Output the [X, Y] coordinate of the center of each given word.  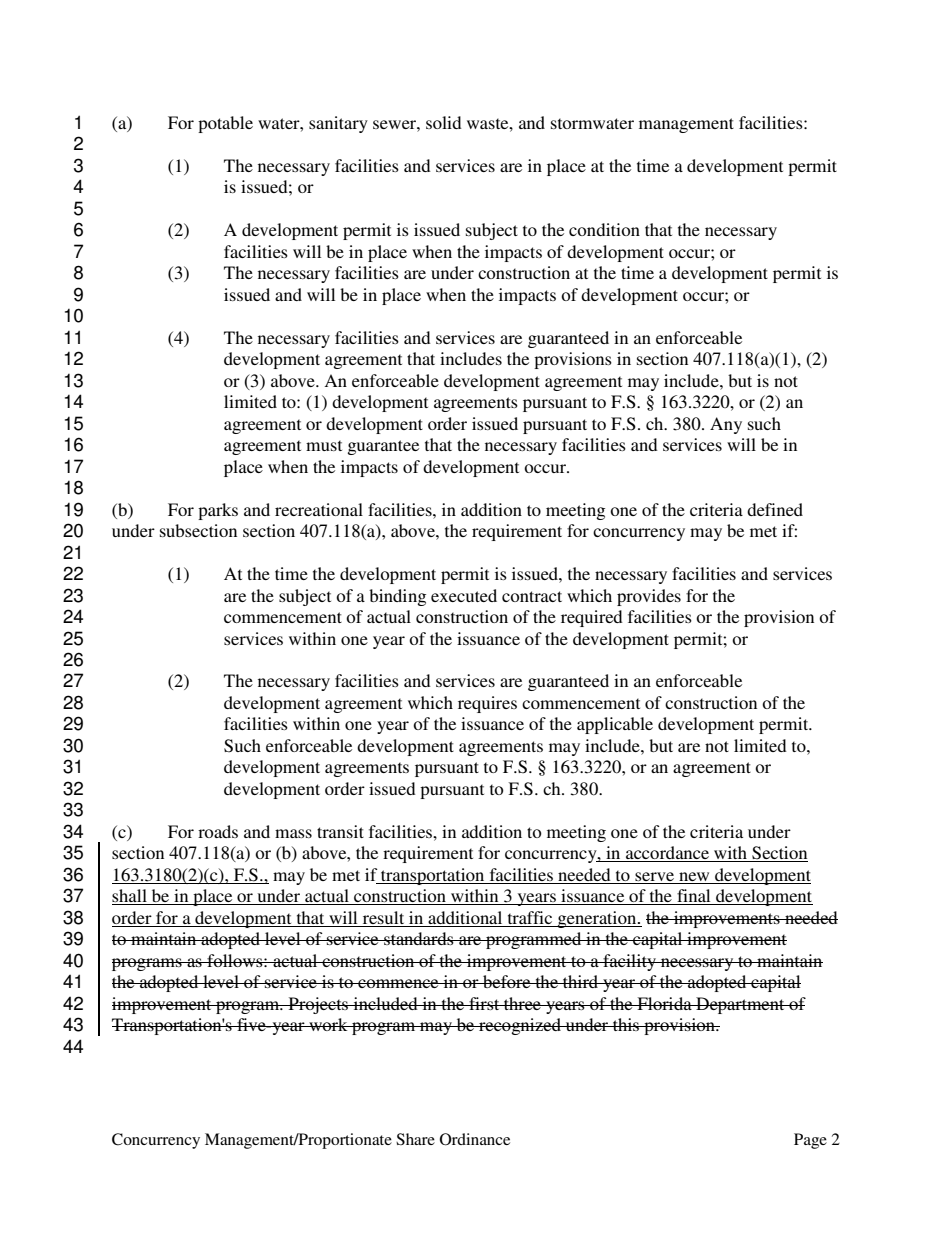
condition [604, 229]
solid [444, 122]
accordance [668, 854]
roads [218, 831]
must [324, 445]
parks [218, 511]
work [328, 1024]
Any [726, 425]
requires [487, 704]
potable [225, 124]
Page [810, 1141]
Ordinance [475, 1139]
